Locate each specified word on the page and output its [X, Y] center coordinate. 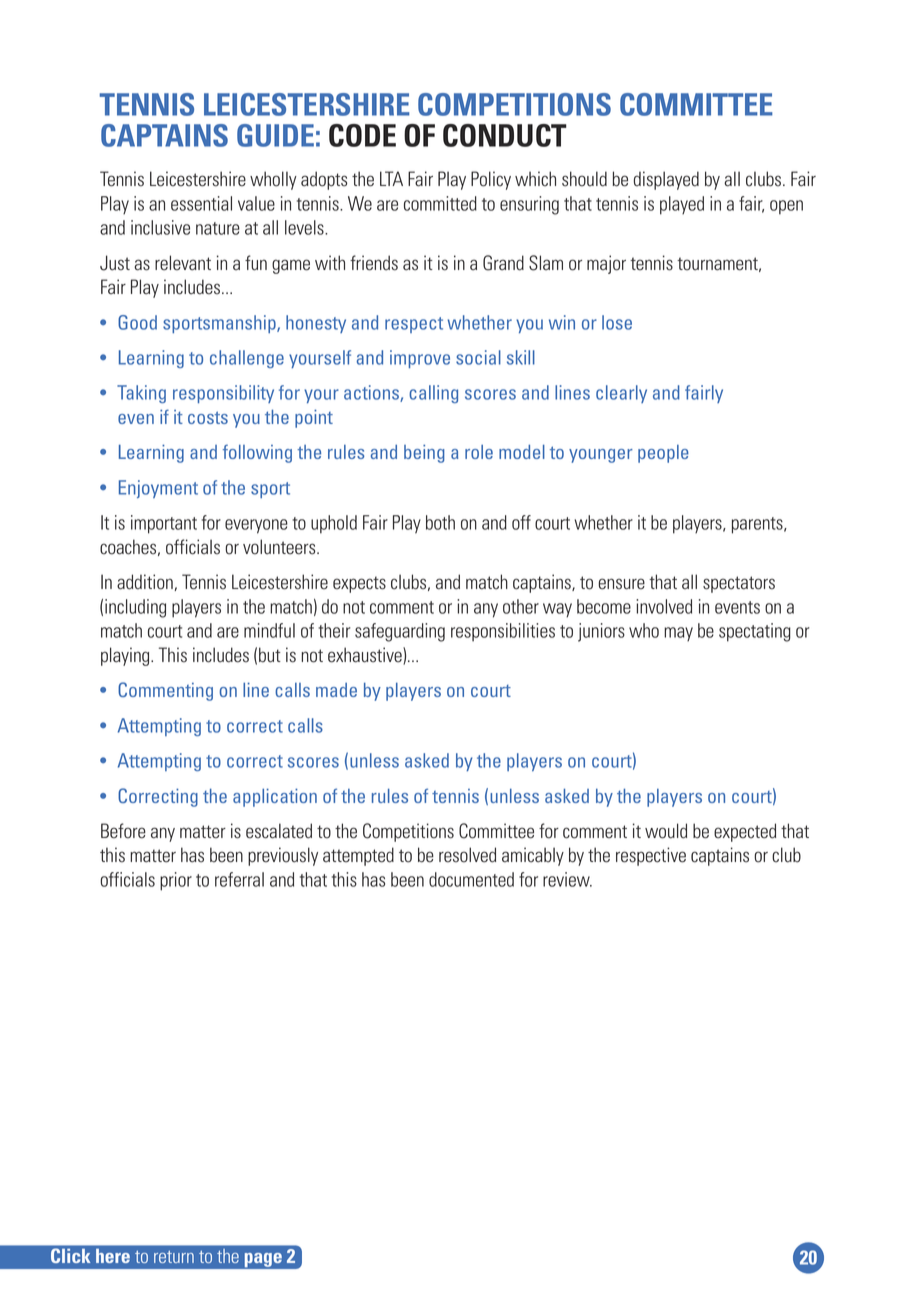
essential [201, 203]
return [174, 1257]
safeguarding [400, 632]
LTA [391, 178]
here [113, 1256]
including [135, 608]
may [678, 634]
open [786, 207]
